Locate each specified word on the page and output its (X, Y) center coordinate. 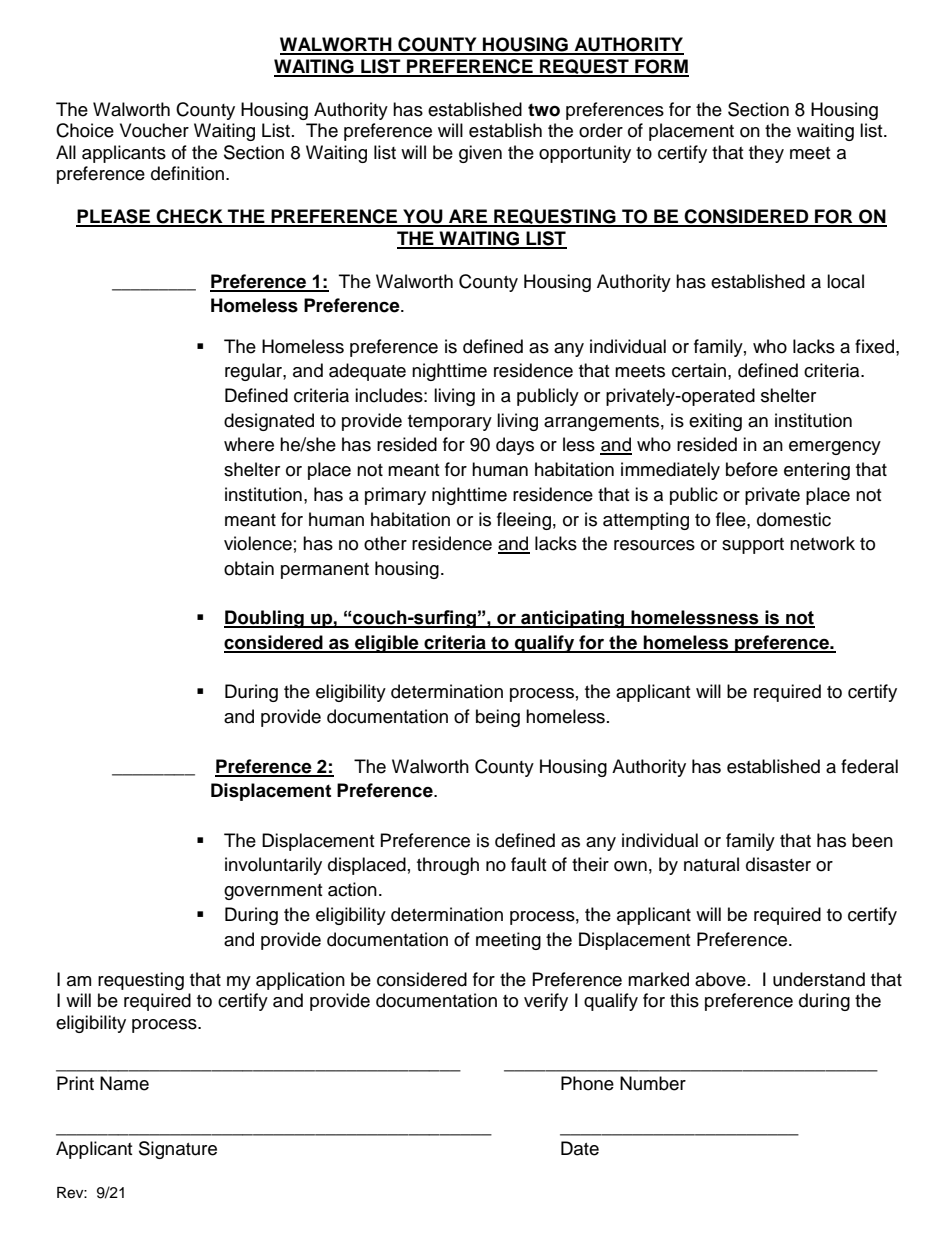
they (766, 154)
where (249, 444)
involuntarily (273, 866)
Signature (178, 1150)
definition (187, 173)
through (448, 866)
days (515, 446)
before (752, 469)
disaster (778, 864)
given (480, 154)
